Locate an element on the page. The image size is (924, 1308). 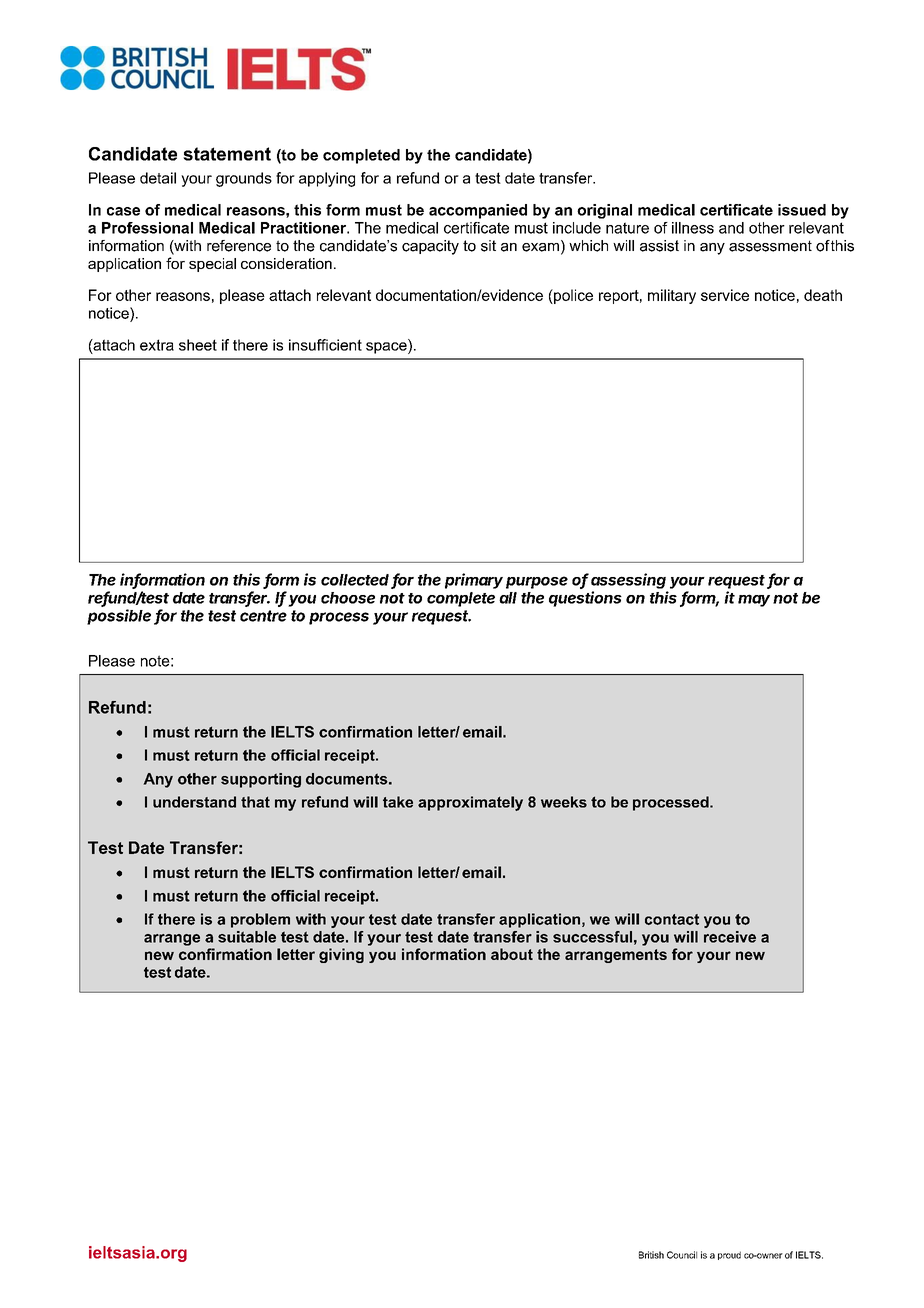
accompanied is located at coordinates (478, 211).
